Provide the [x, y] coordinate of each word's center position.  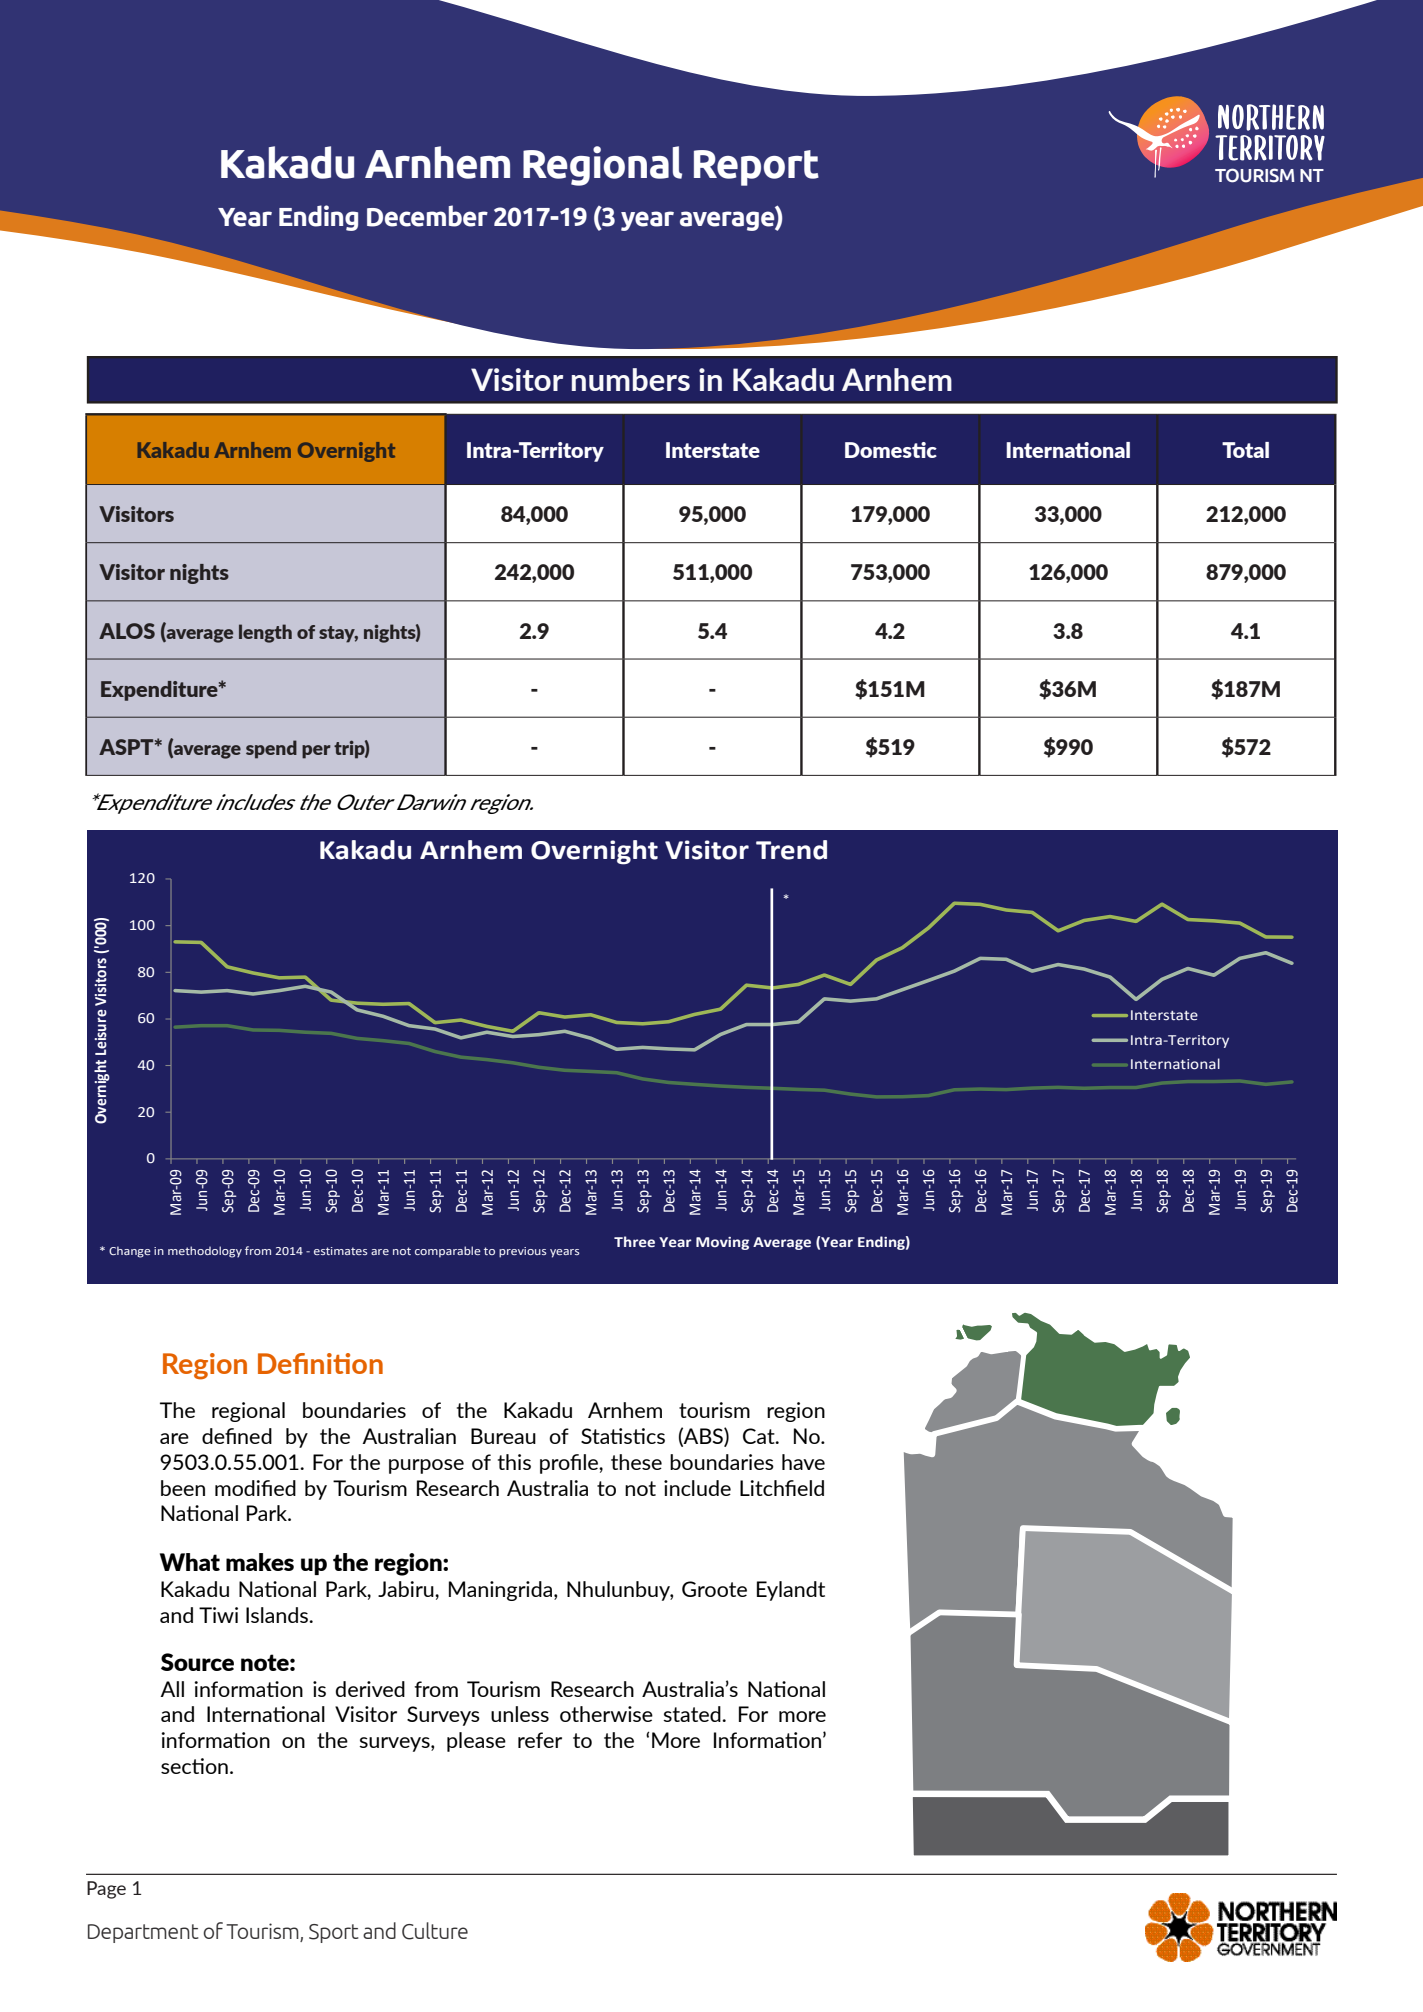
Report [756, 168]
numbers [631, 379]
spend [271, 749]
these [636, 1462]
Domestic [891, 450]
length [265, 633]
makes [260, 1562]
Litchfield [782, 1488]
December [427, 216]
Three [634, 1242]
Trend [791, 850]
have [803, 1462]
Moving [722, 1243]
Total [1245, 450]
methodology [205, 1252]
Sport [334, 1933]
